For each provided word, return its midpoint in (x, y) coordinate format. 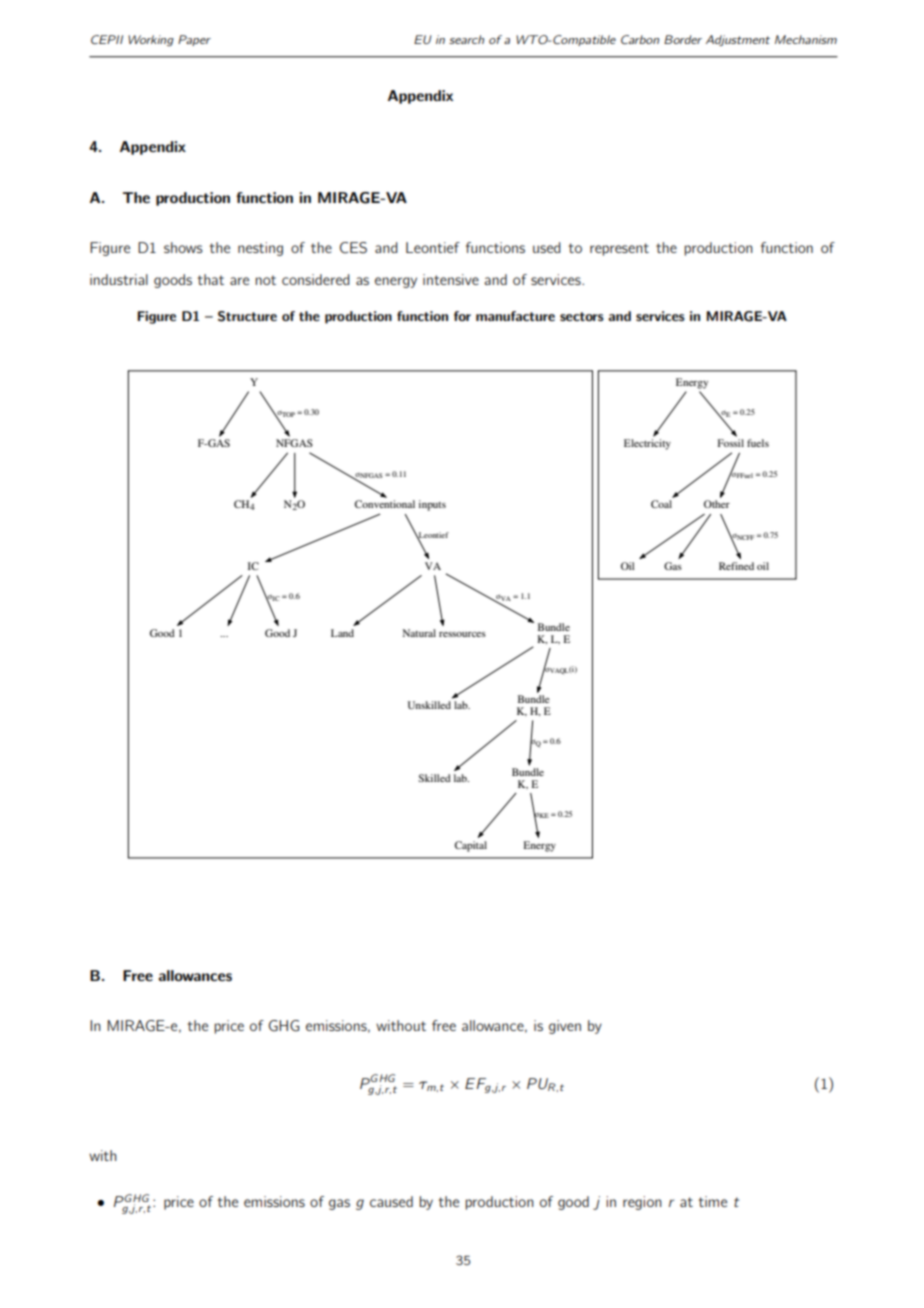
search (466, 39)
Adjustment (738, 40)
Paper (194, 40)
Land (342, 633)
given (565, 1027)
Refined (736, 566)
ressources (462, 634)
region (642, 1203)
